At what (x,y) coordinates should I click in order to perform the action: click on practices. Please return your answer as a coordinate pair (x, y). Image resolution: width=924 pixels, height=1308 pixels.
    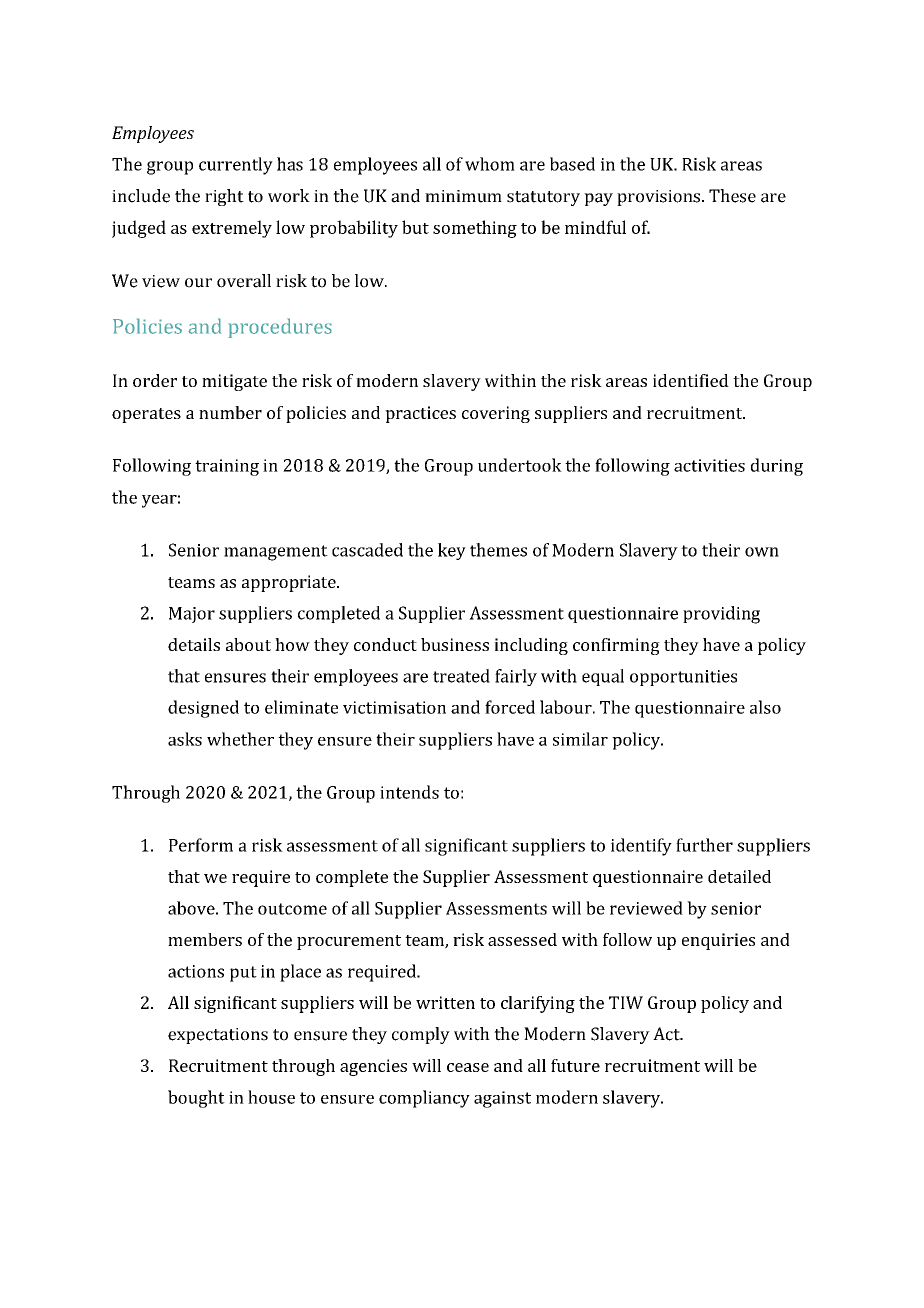
    Looking at the image, I should click on (420, 414).
